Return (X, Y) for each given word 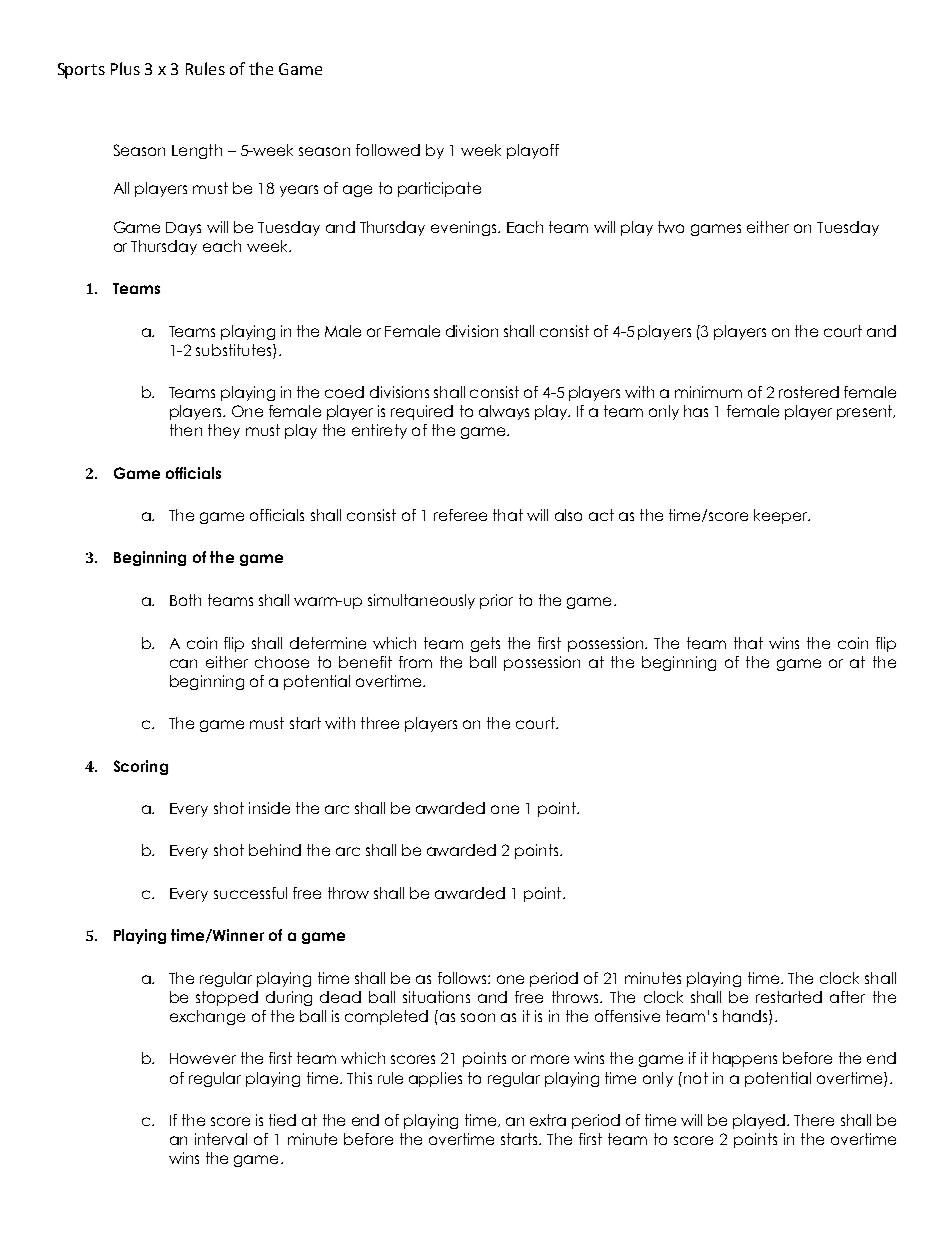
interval (221, 1139)
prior (496, 601)
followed (388, 150)
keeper (782, 516)
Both (185, 600)
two (671, 227)
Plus (125, 68)
